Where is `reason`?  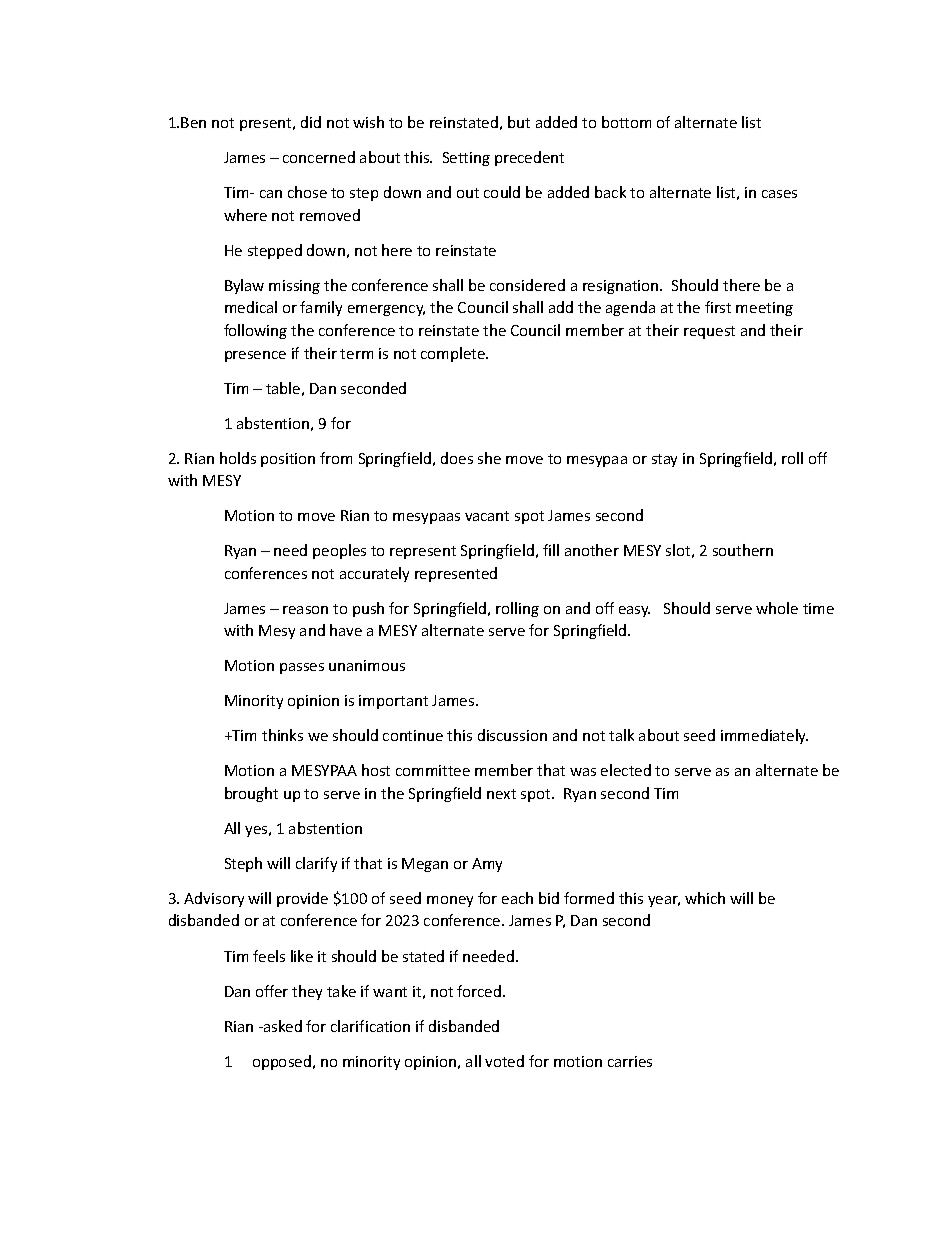 reason is located at coordinates (305, 610).
